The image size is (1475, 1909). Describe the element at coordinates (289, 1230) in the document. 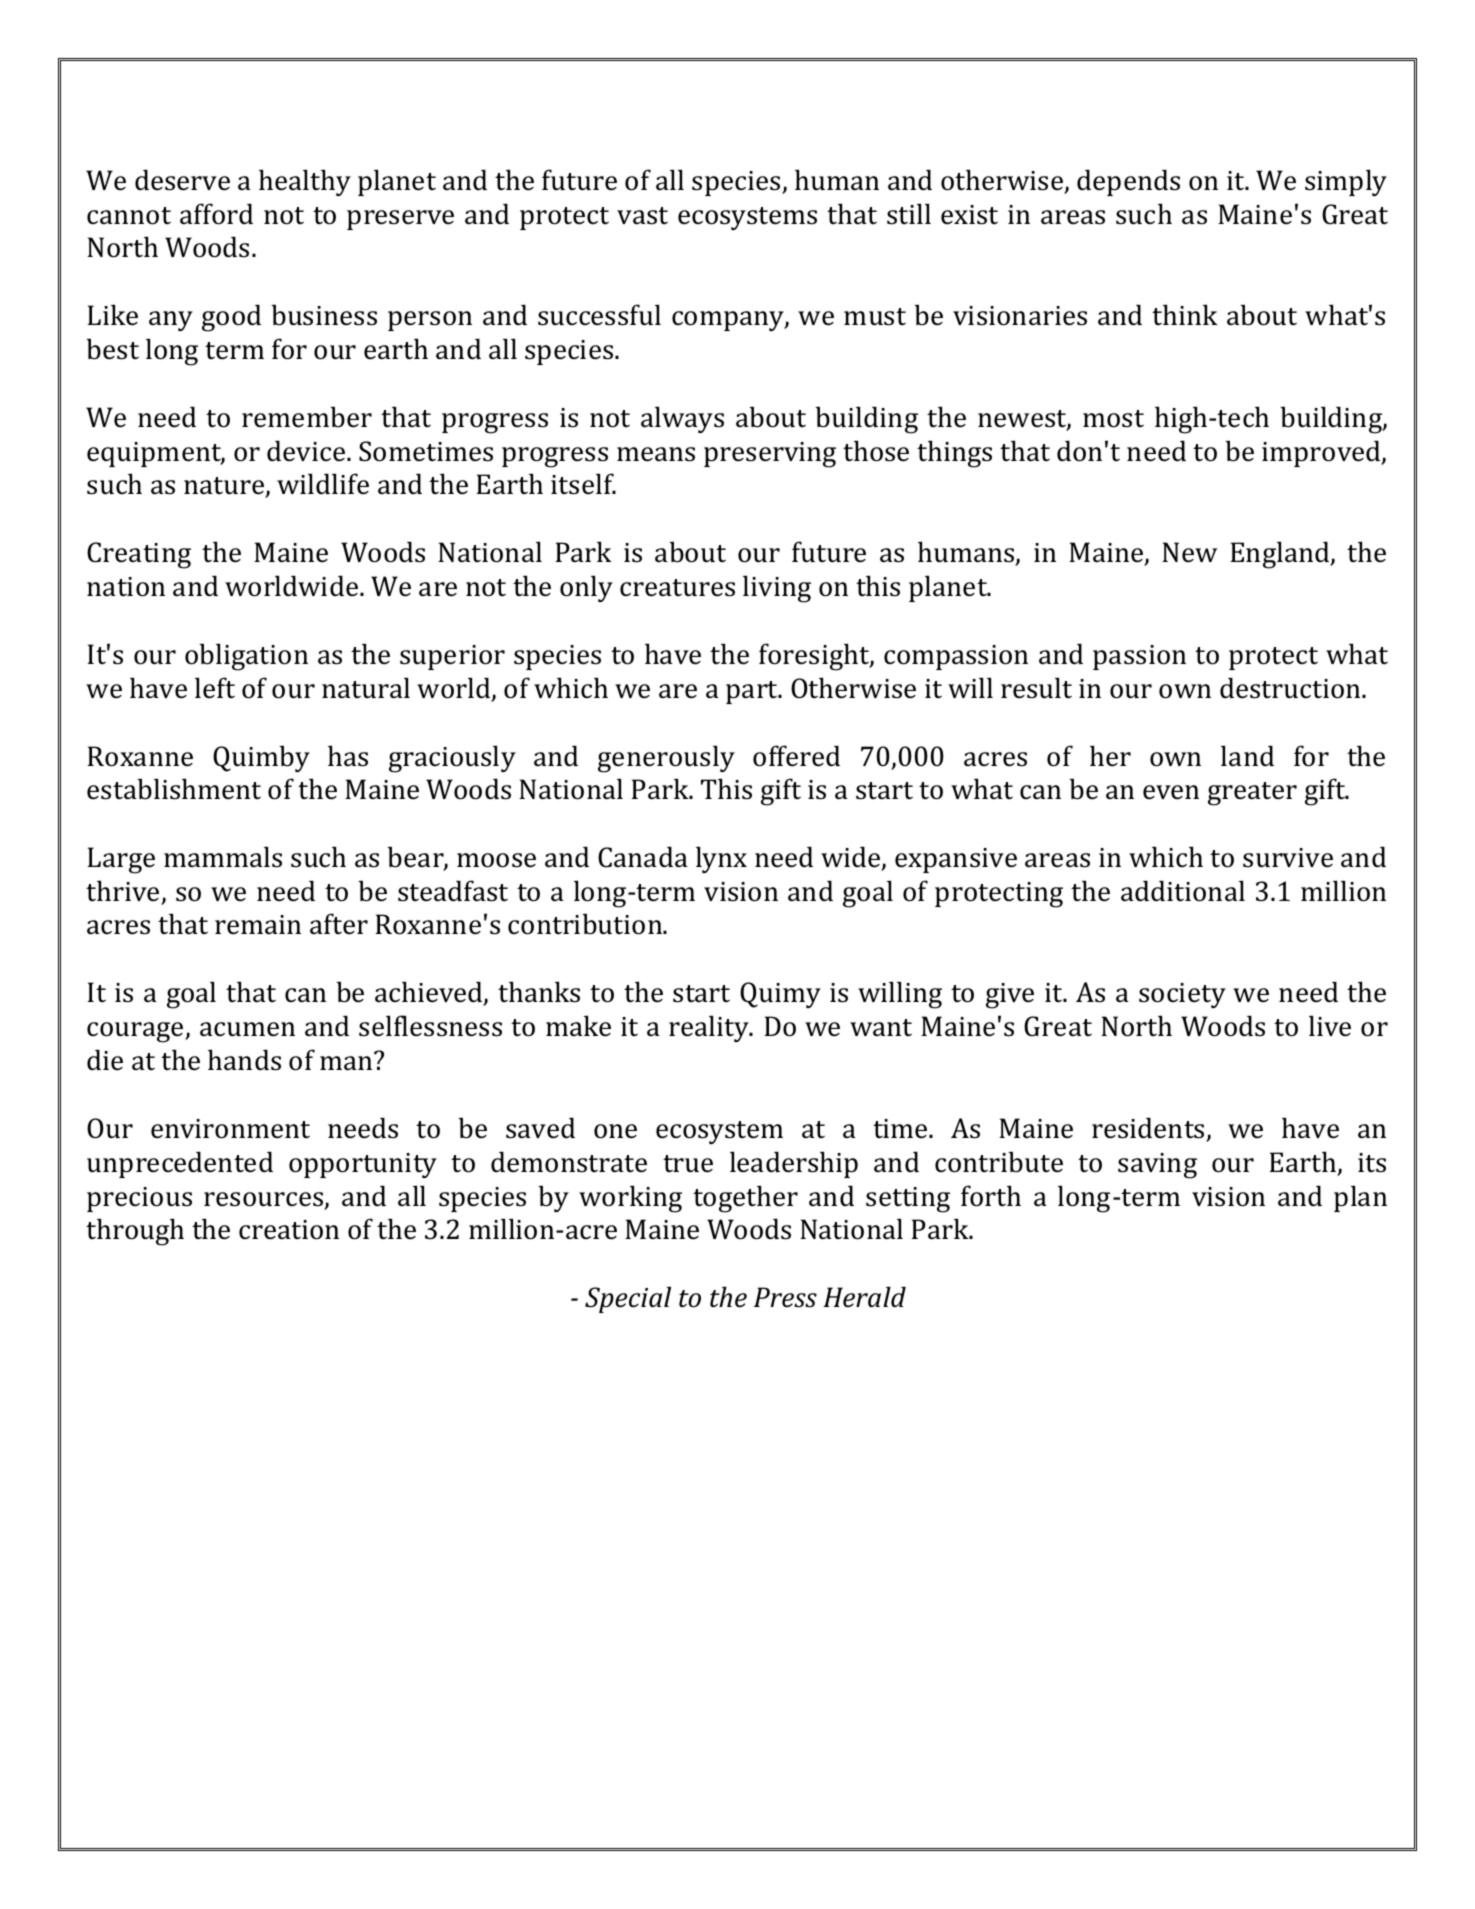

I see `creation` at that location.
